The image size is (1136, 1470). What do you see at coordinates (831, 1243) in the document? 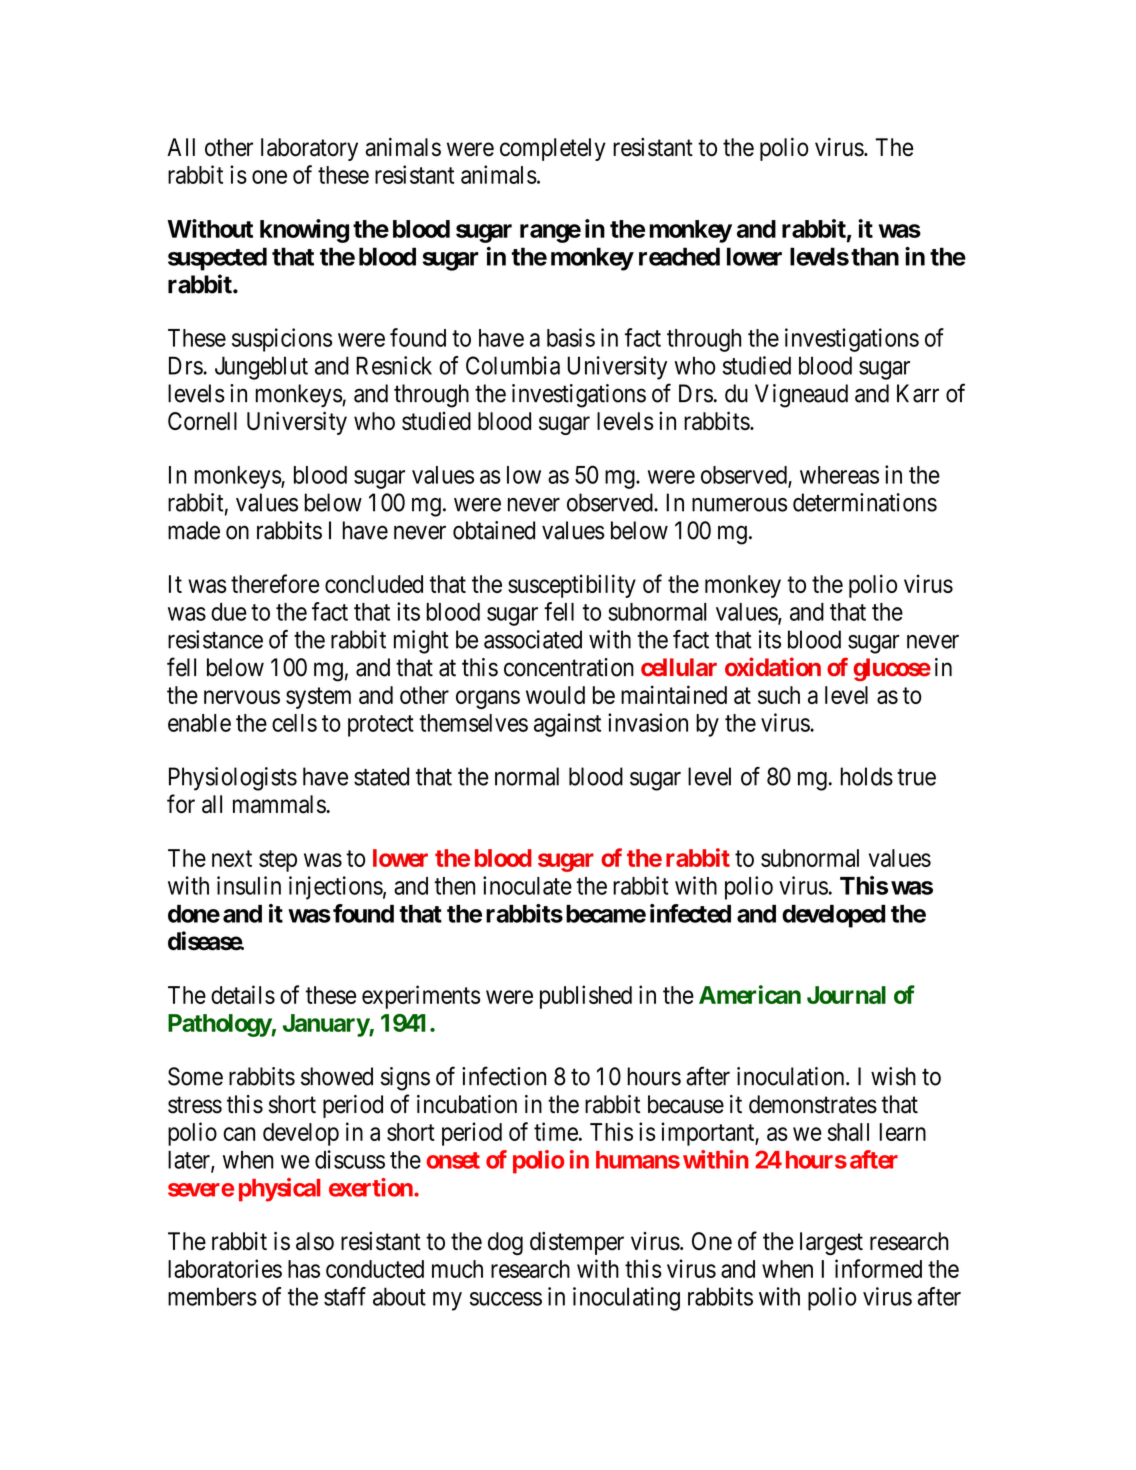
I see `largest` at bounding box center [831, 1243].
